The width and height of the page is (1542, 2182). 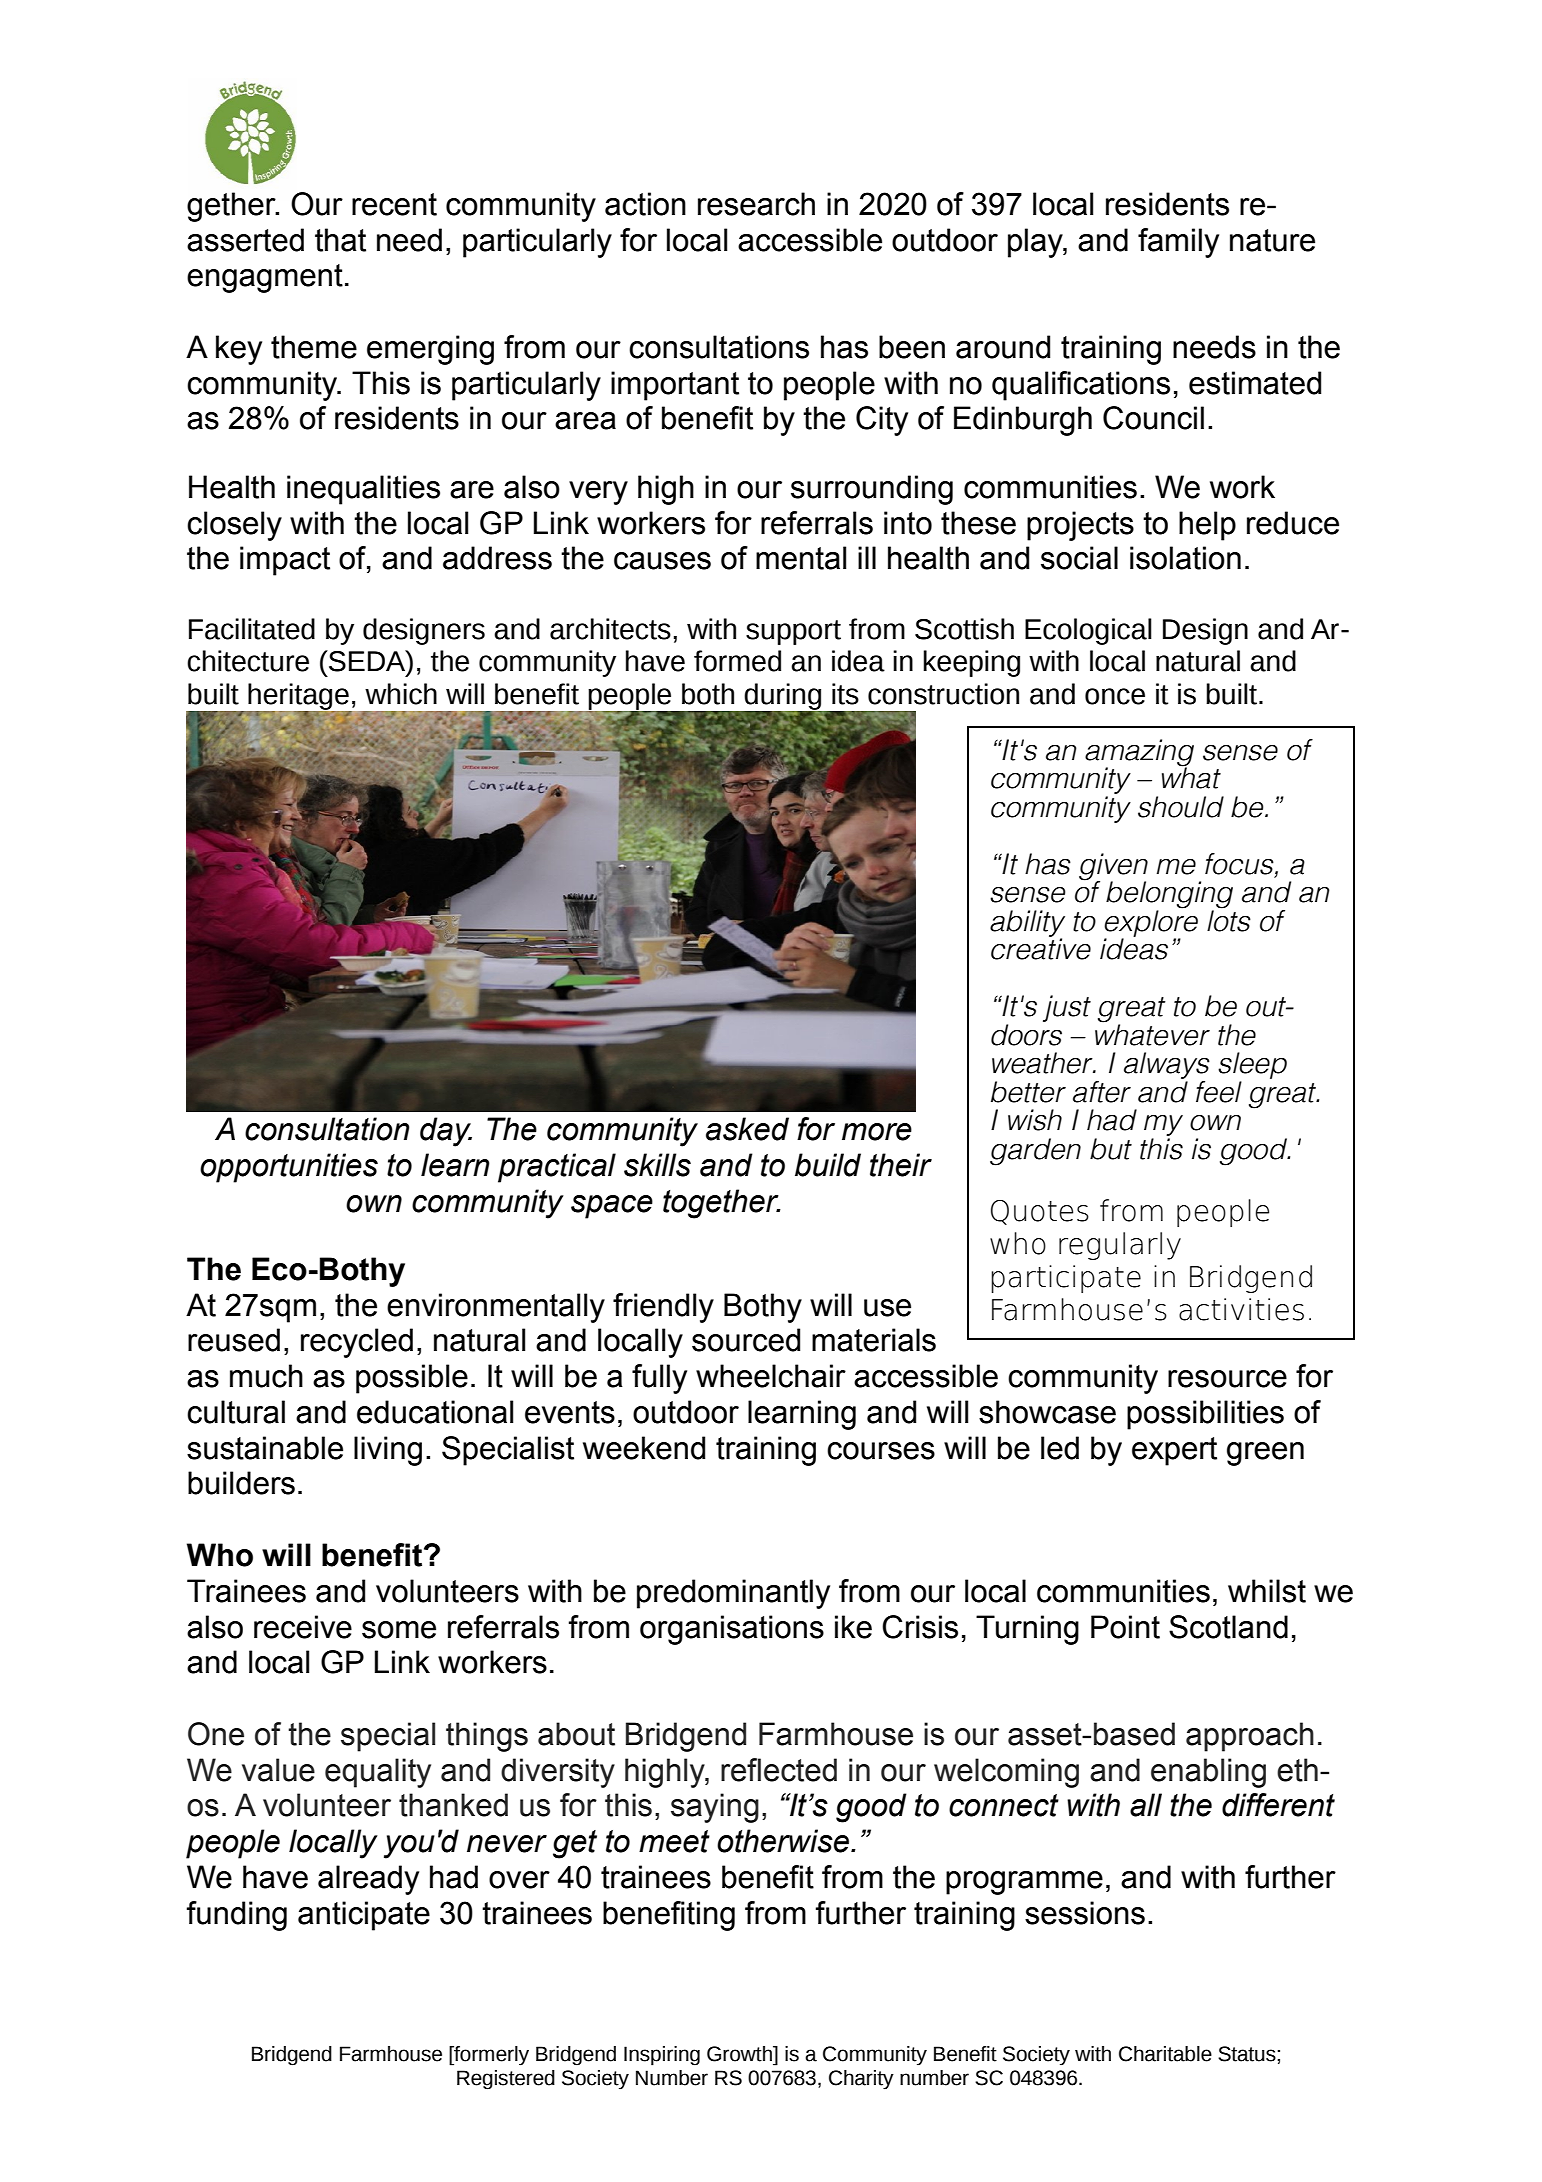 I want to click on research, so click(x=756, y=204).
